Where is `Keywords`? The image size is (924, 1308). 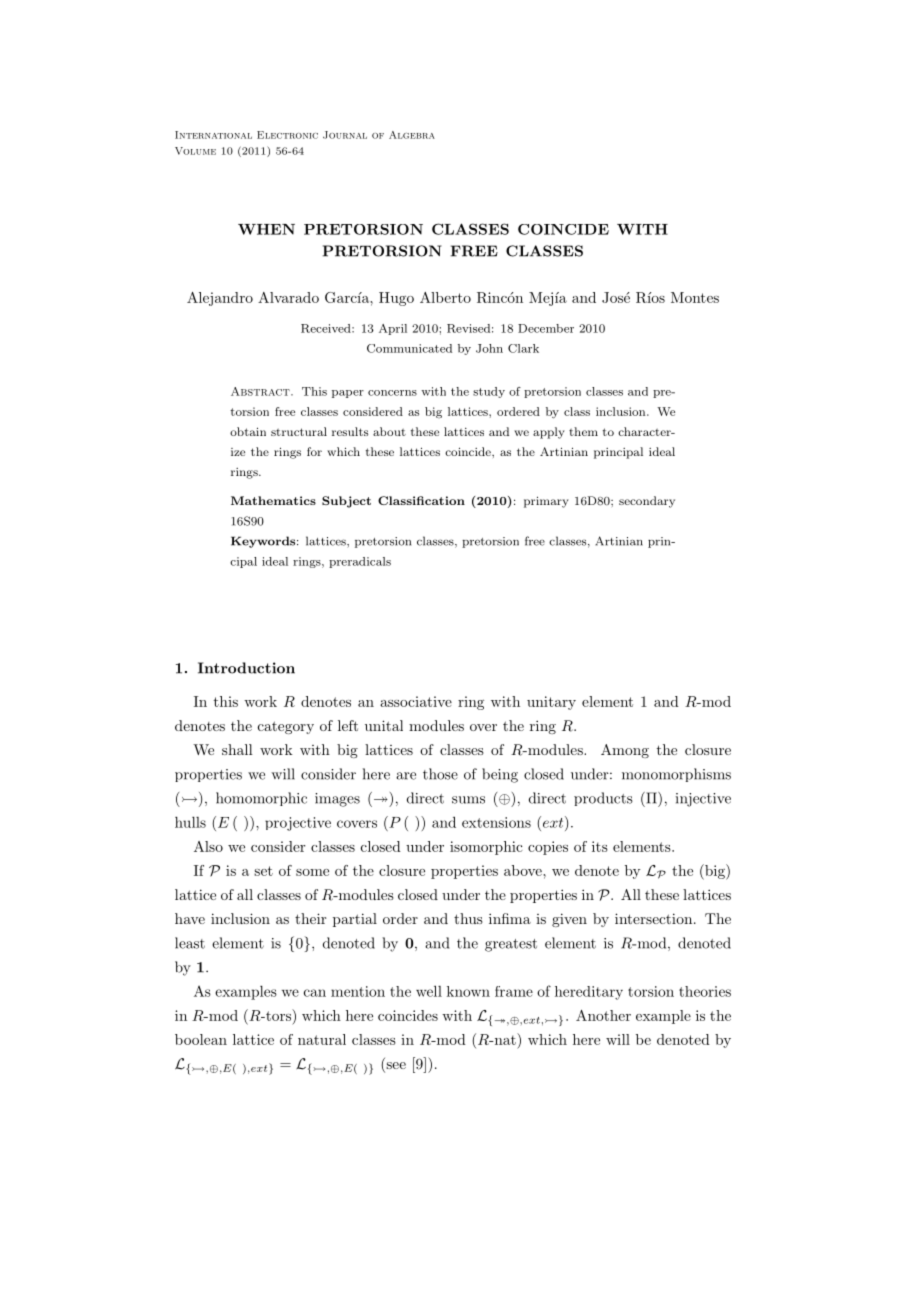
Keywords is located at coordinates (264, 542).
